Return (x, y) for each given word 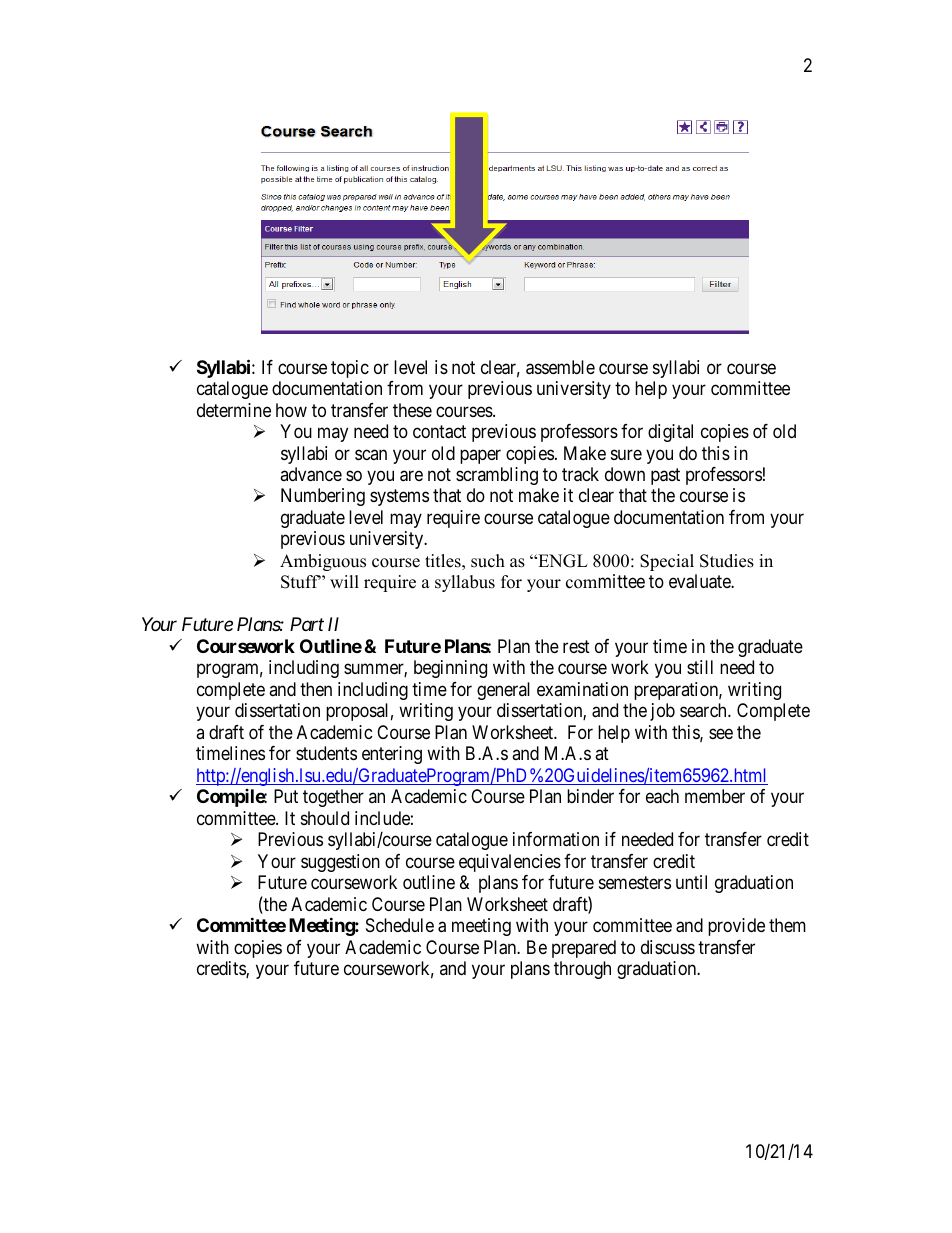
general (503, 691)
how (291, 410)
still (700, 667)
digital (670, 433)
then (316, 689)
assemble (560, 367)
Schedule (400, 925)
